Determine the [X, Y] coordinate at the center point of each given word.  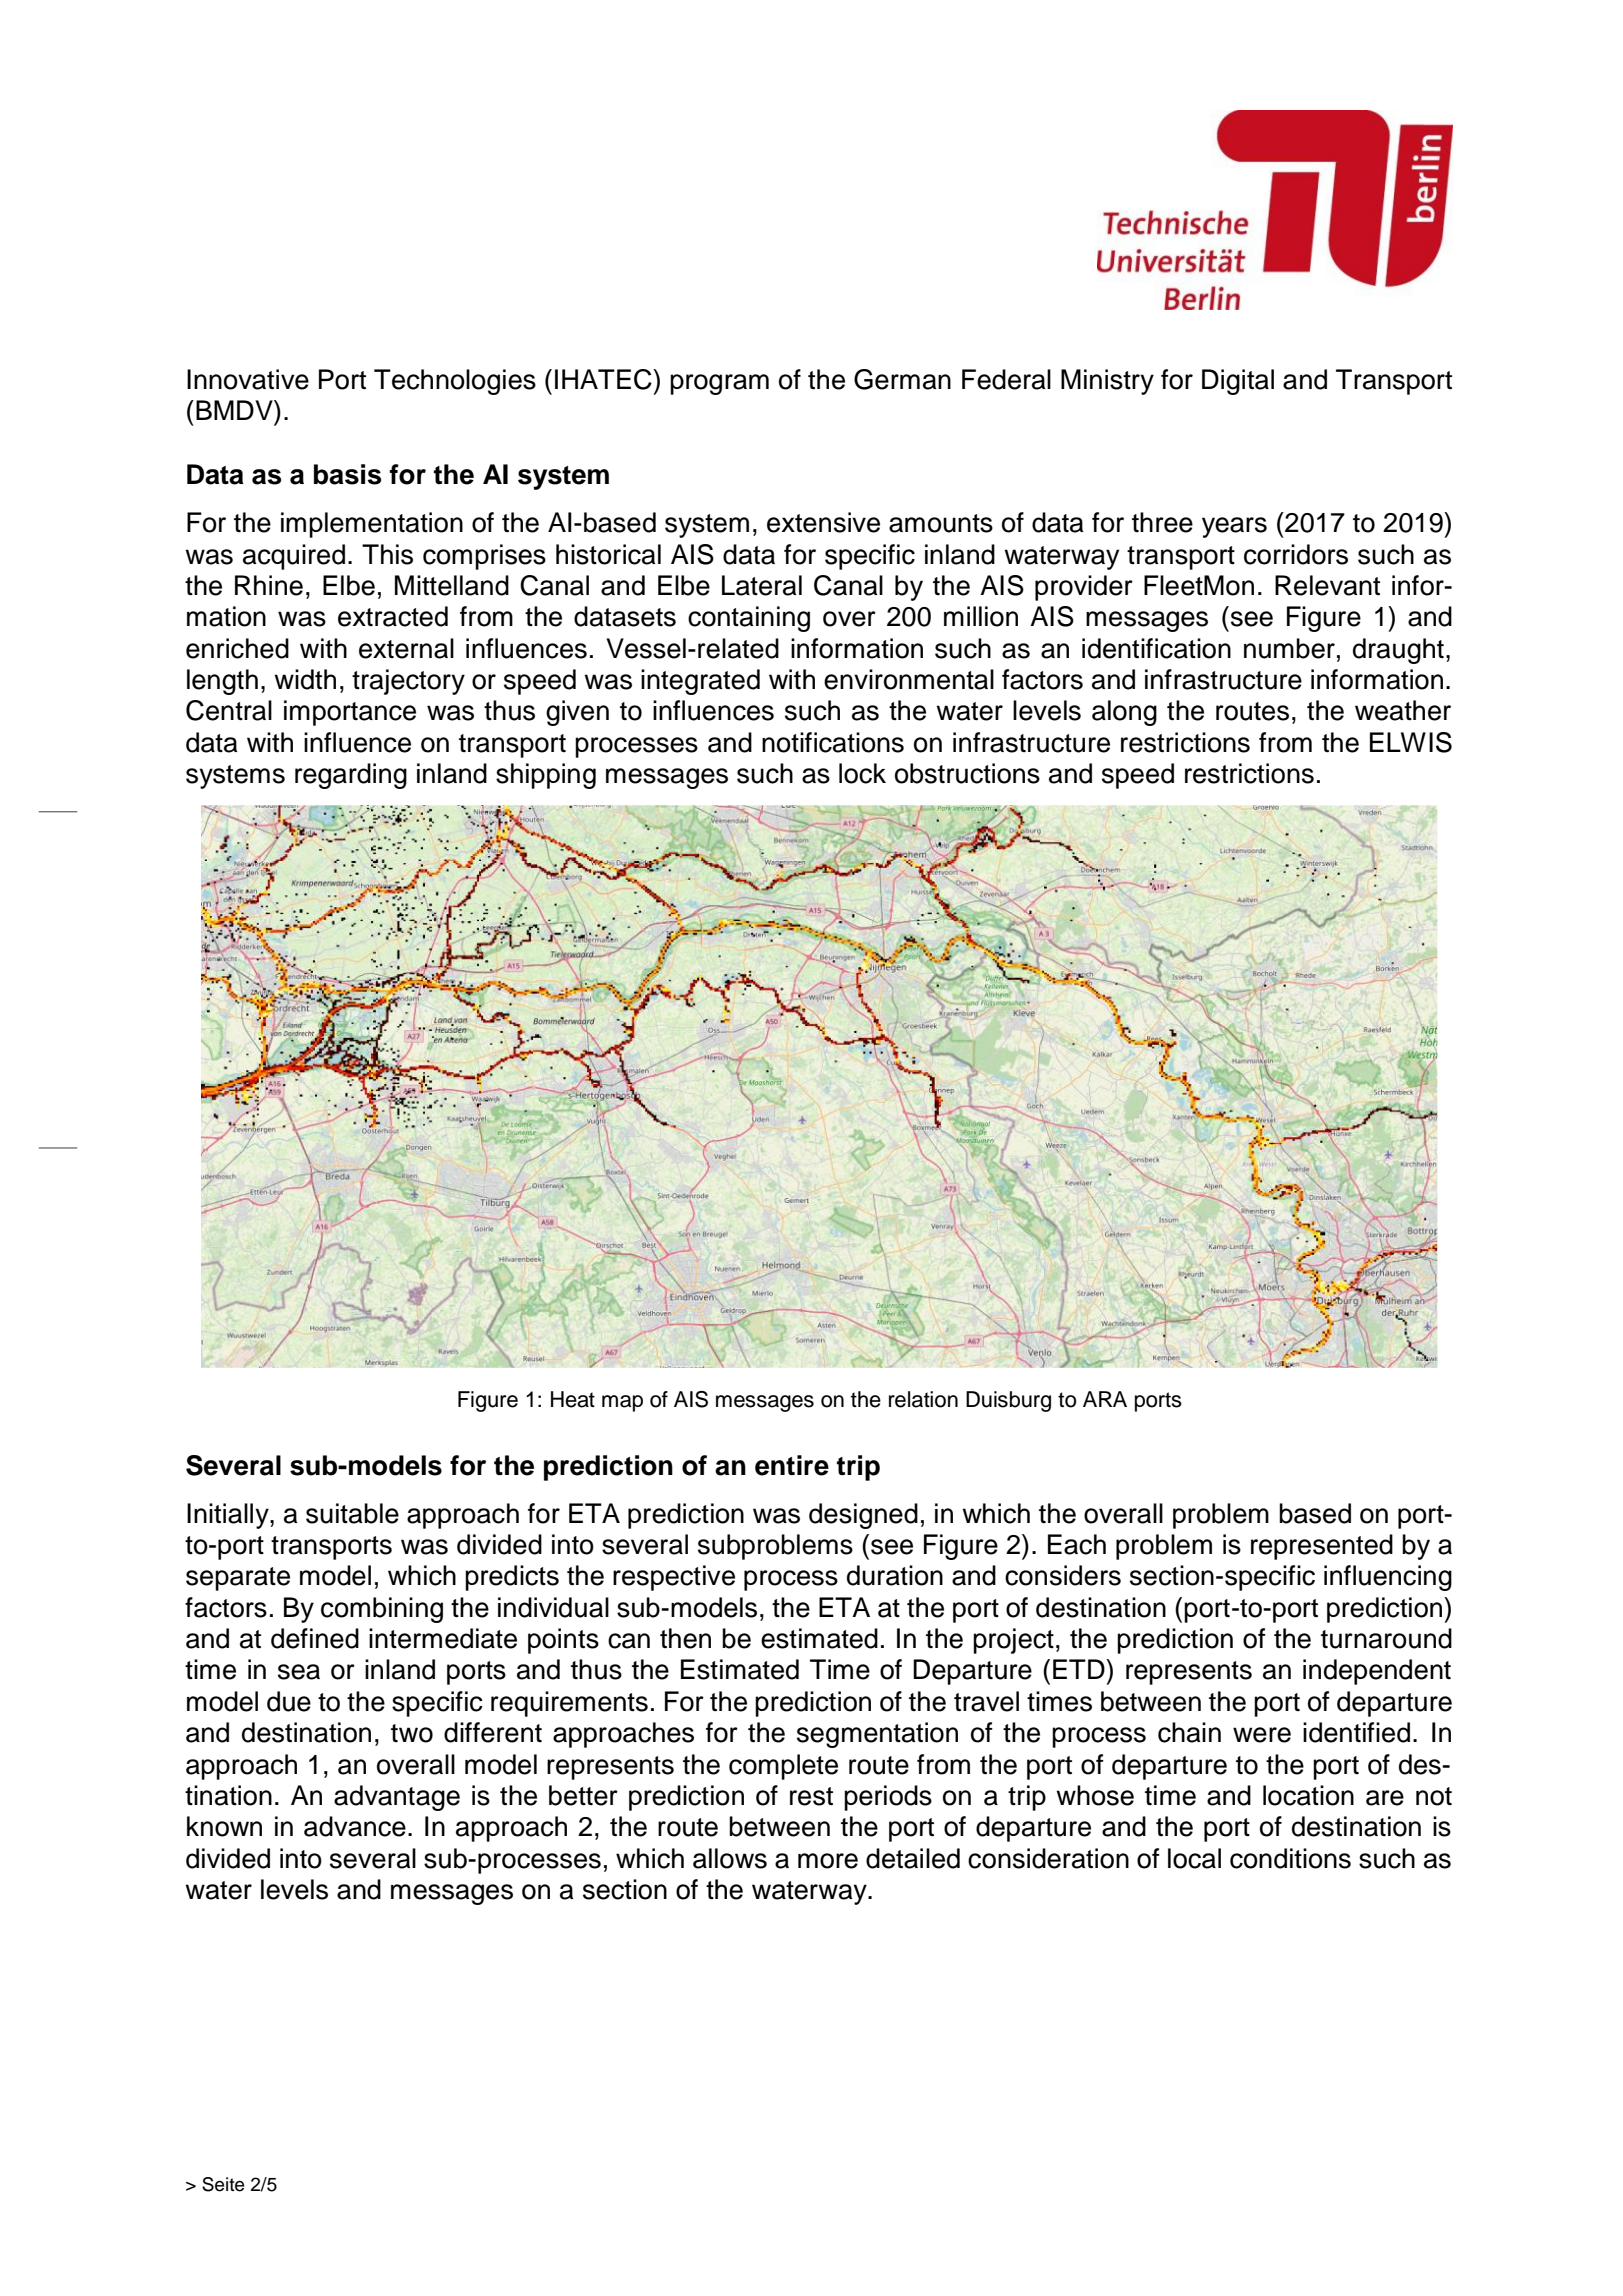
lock [862, 773]
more [828, 1861]
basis [347, 474]
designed [863, 1516]
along [1124, 713]
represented [1322, 1547]
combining [382, 1610]
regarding [351, 776]
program [719, 384]
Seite [223, 2184]
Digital [1238, 382]
